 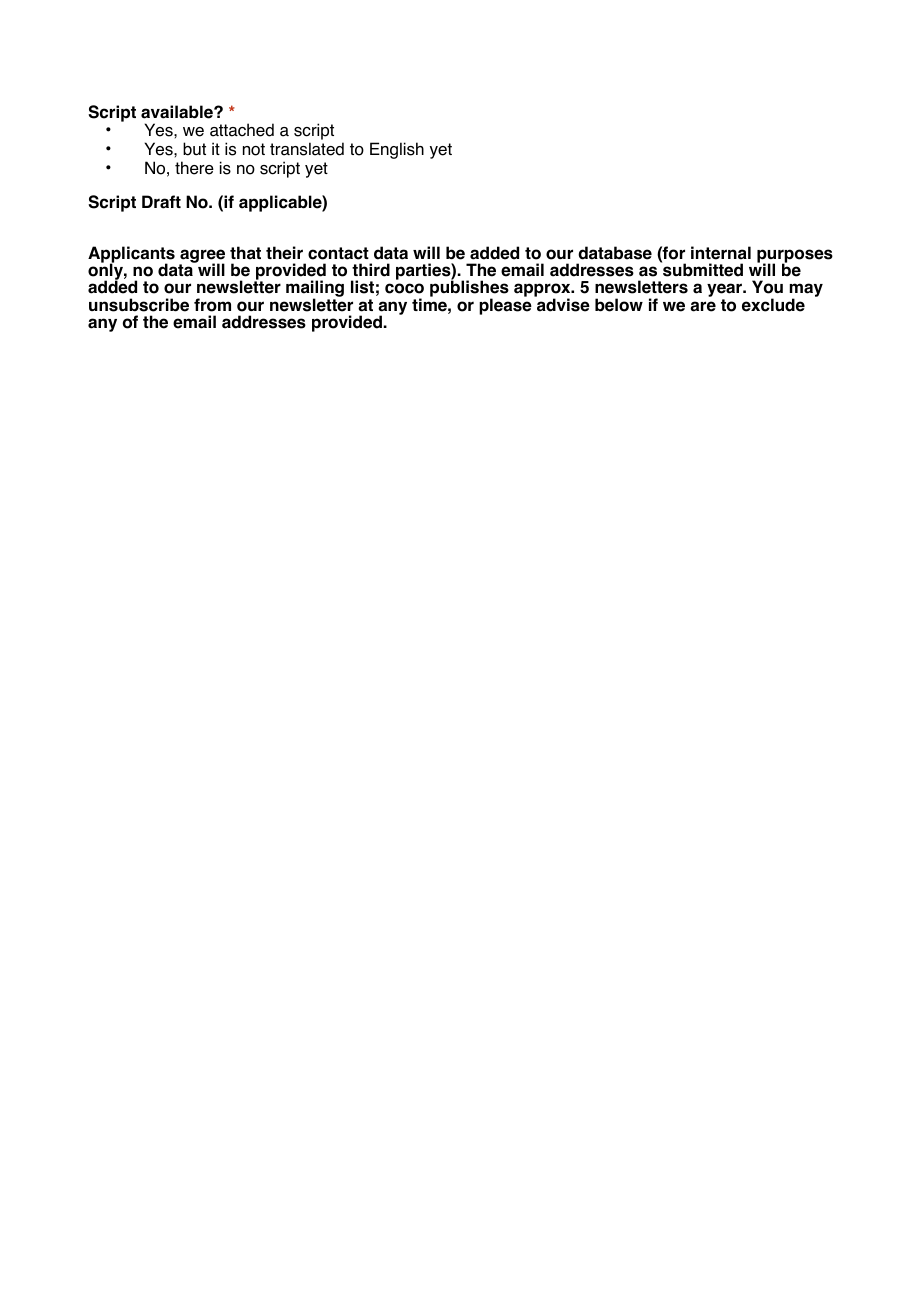 I want to click on Draft, so click(x=161, y=202).
